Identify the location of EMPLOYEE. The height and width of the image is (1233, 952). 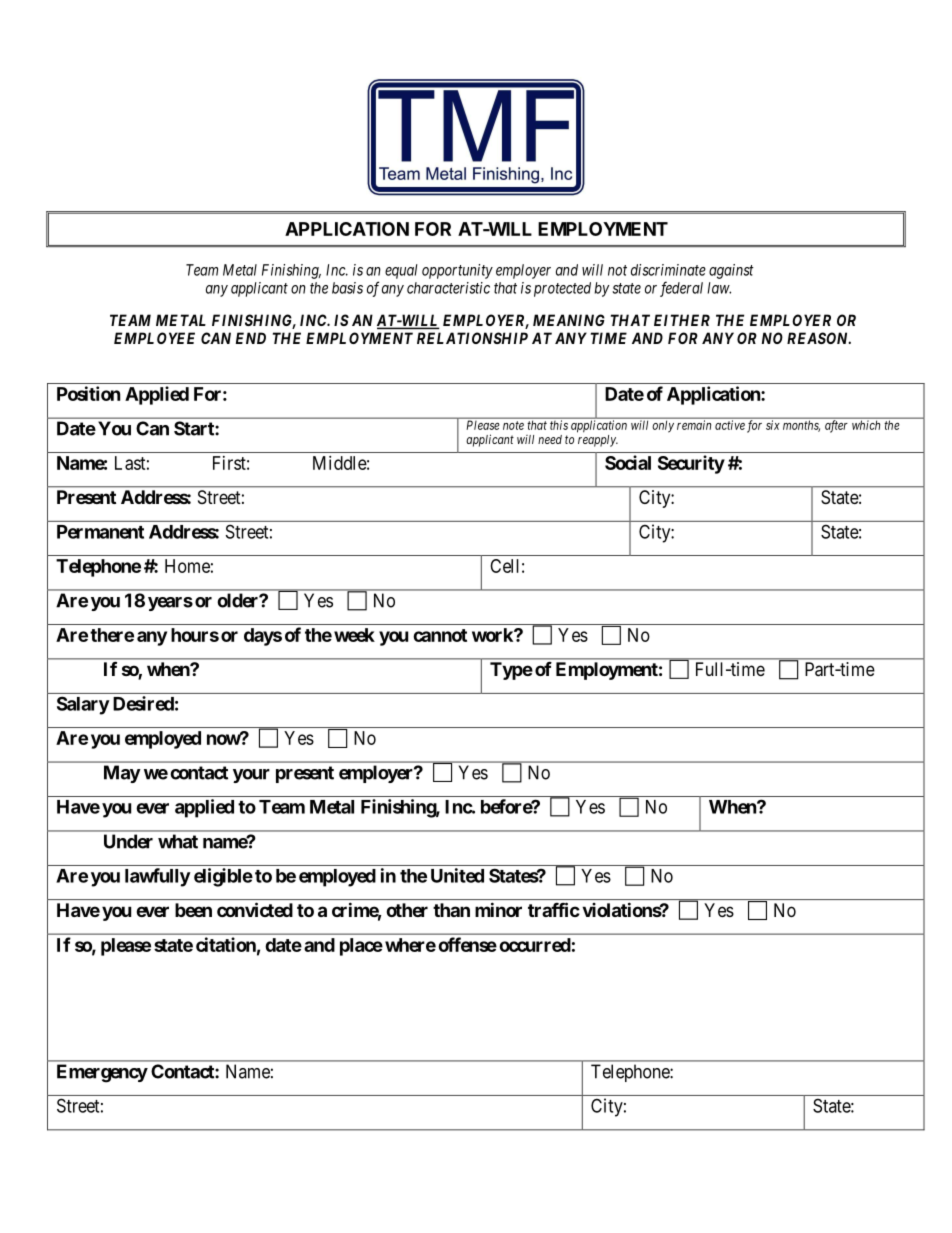
(154, 338).
